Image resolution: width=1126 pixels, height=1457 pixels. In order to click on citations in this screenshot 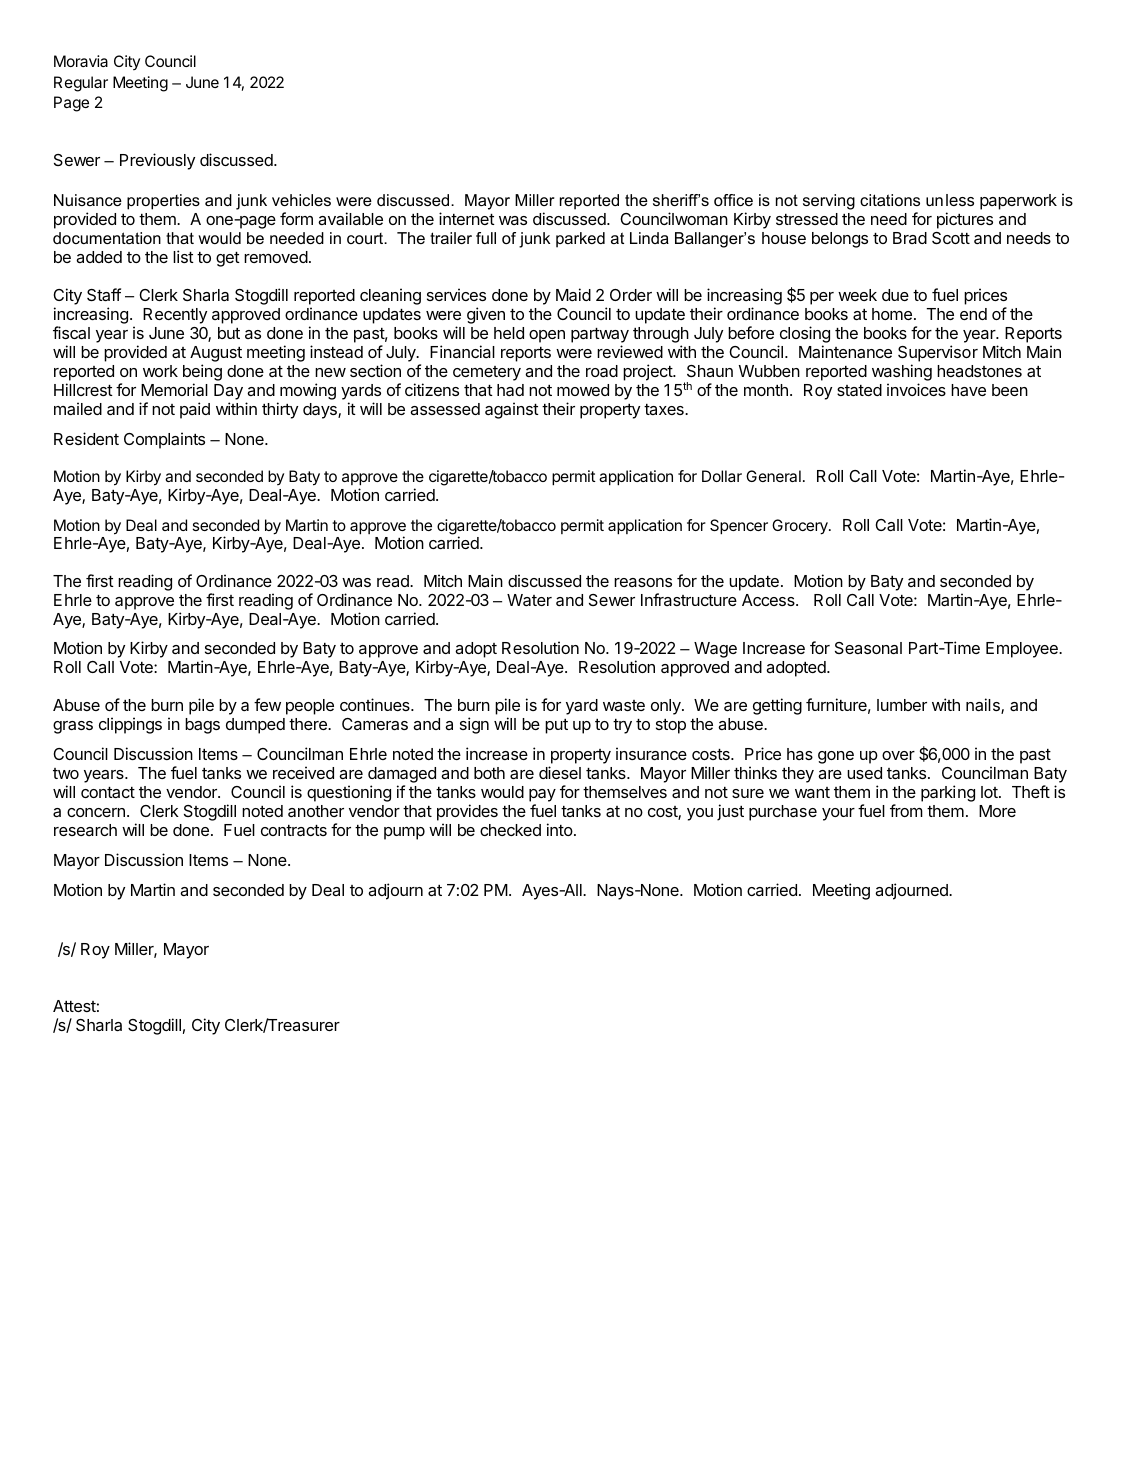, I will do `click(890, 200)`.
